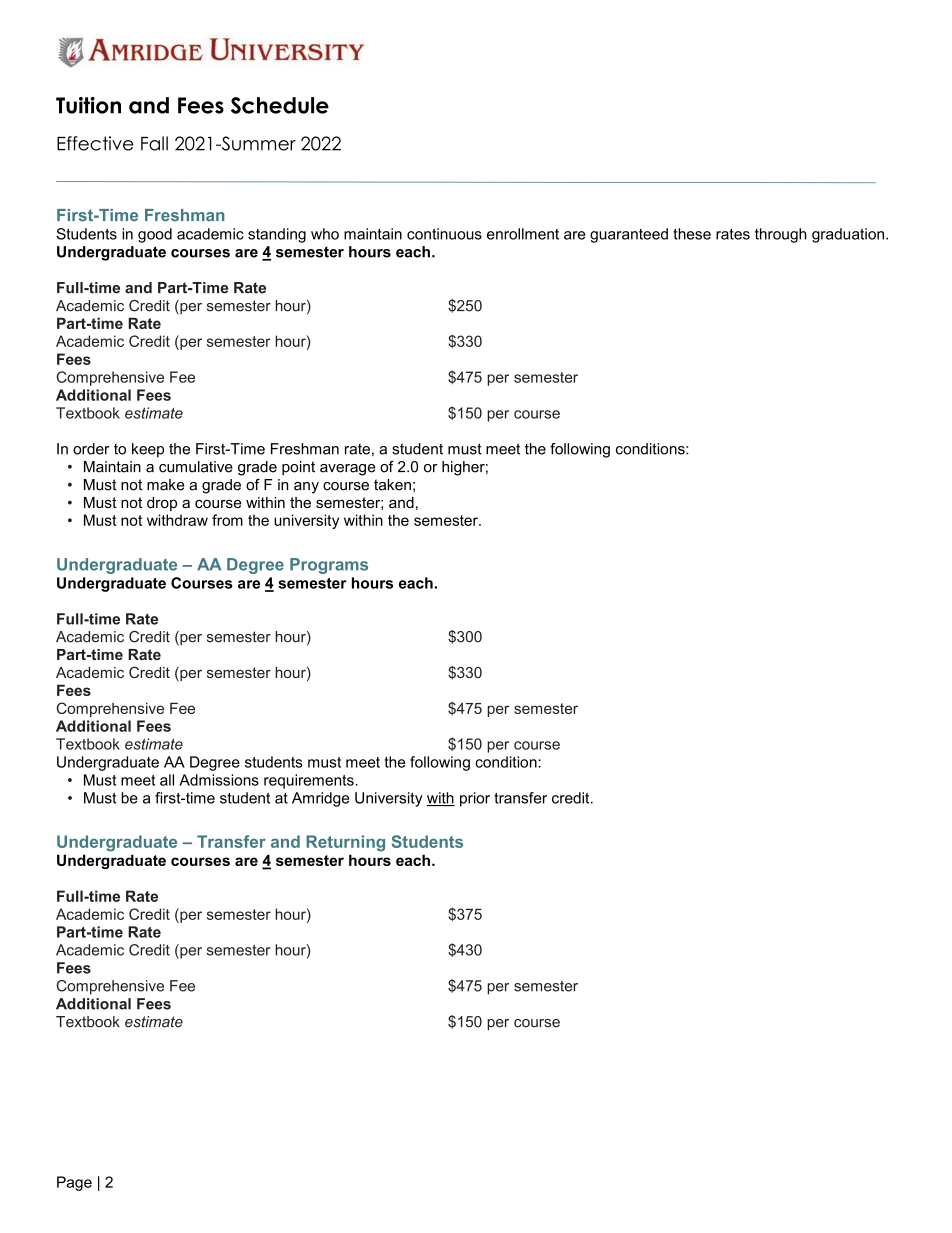 The image size is (952, 1233). I want to click on Returning, so click(345, 843).
